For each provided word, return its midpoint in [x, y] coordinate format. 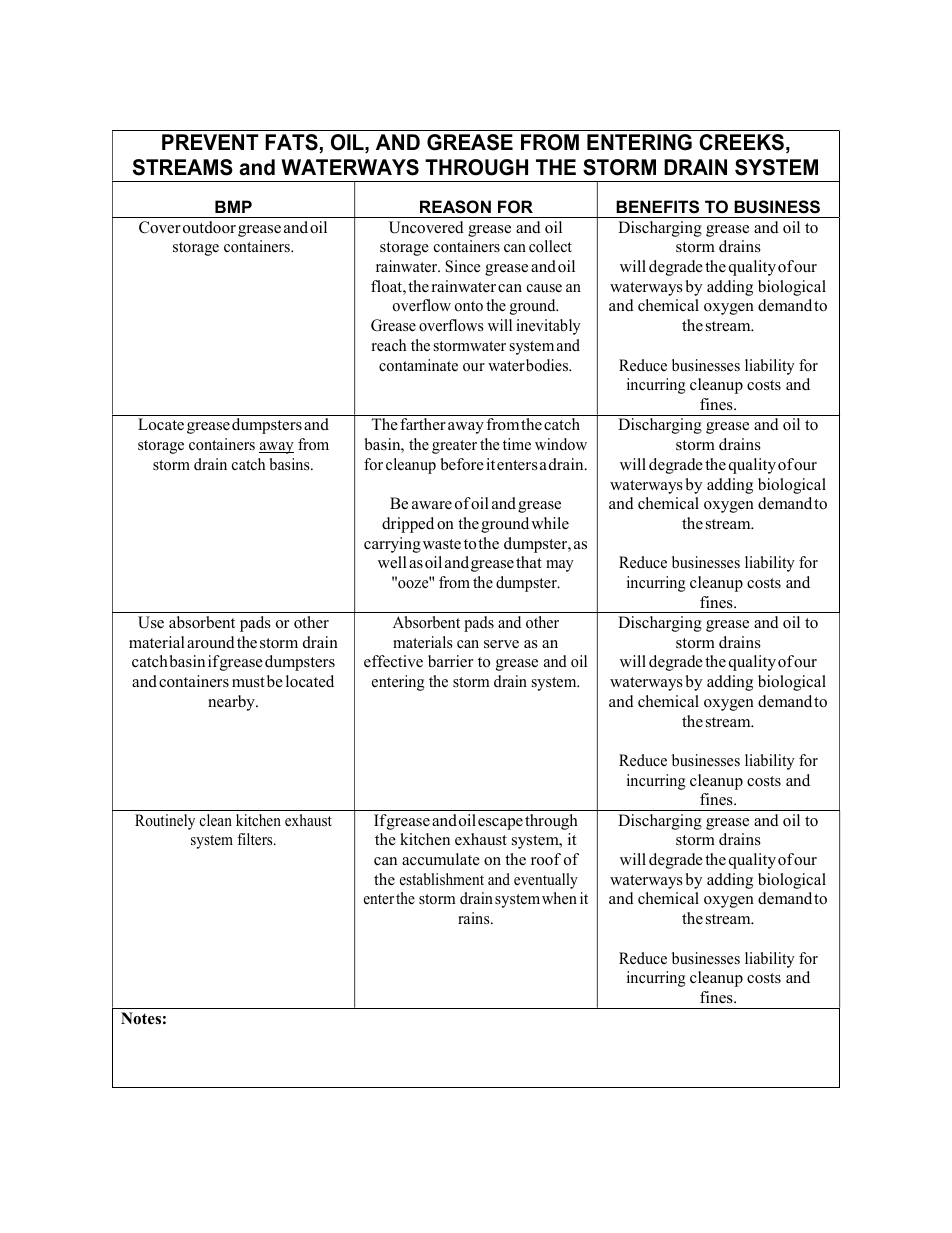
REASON [455, 207]
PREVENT [210, 142]
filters [256, 839]
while [550, 523]
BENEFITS [657, 207]
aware [432, 505]
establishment [442, 879]
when [559, 898]
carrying [392, 545]
